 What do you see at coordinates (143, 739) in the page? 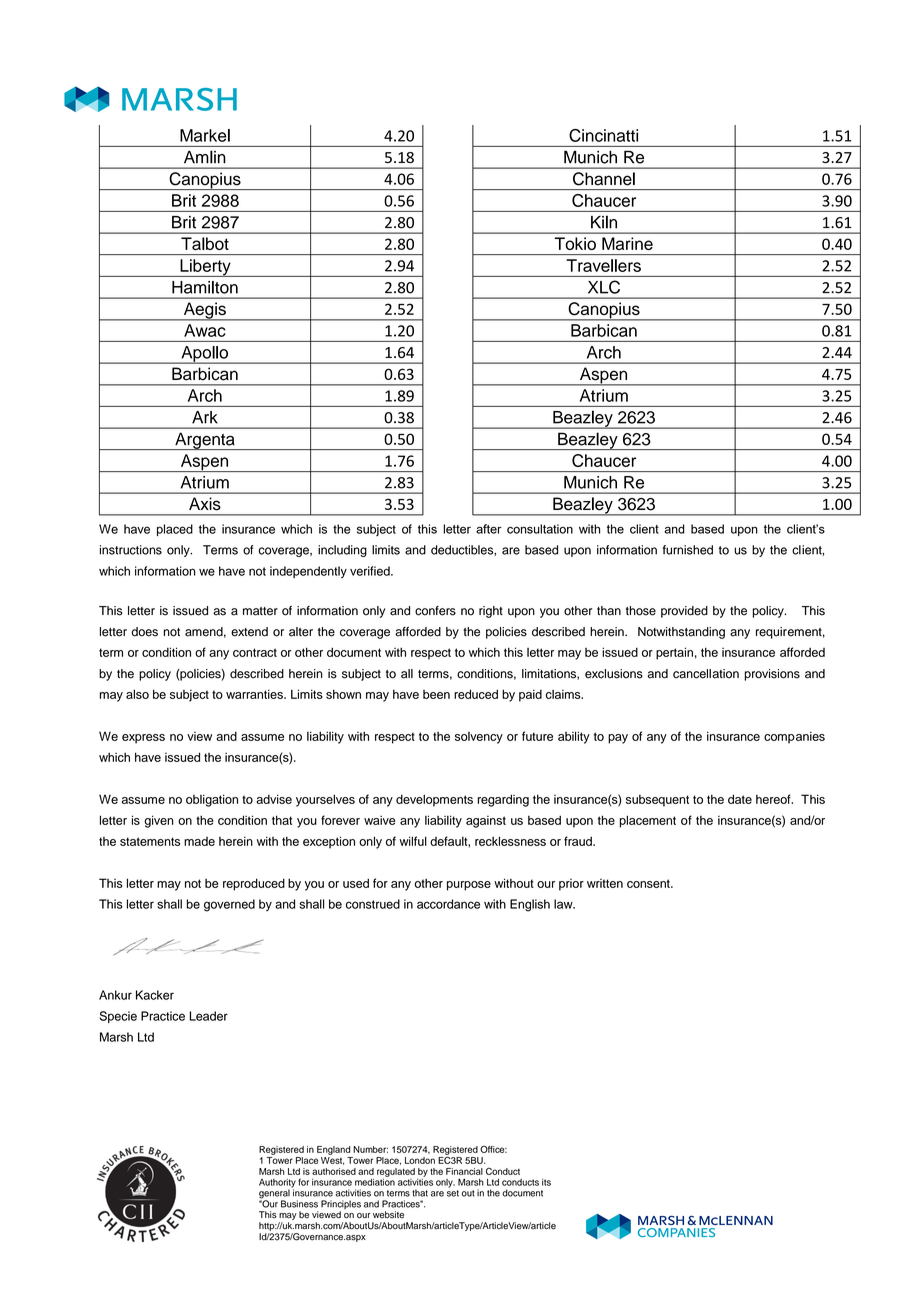
I see `express` at bounding box center [143, 739].
